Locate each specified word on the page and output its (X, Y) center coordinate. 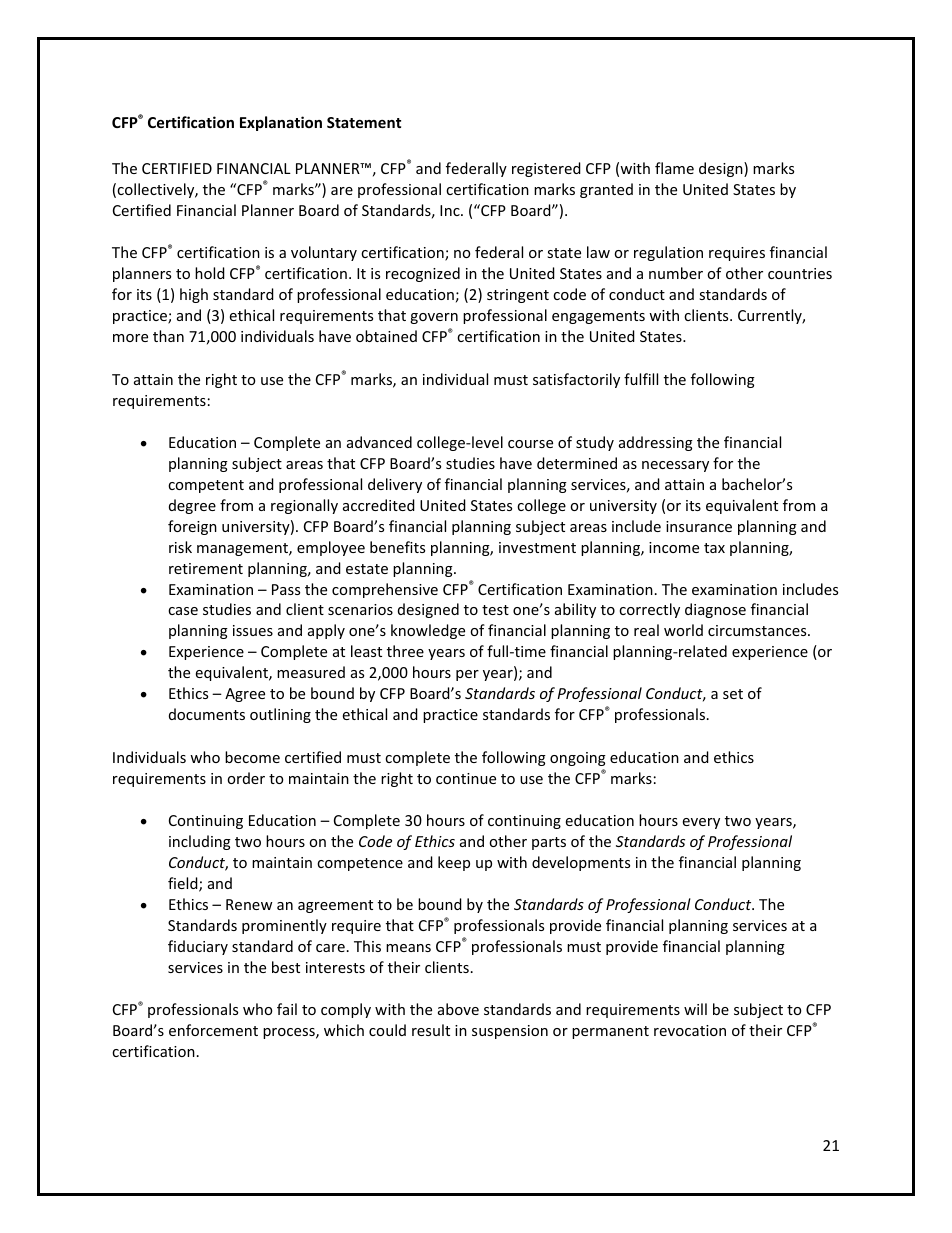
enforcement (213, 1030)
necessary (675, 466)
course (530, 444)
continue (466, 778)
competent (206, 486)
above (458, 1009)
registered (546, 169)
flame (674, 168)
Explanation (281, 123)
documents (207, 714)
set (733, 694)
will (695, 1009)
